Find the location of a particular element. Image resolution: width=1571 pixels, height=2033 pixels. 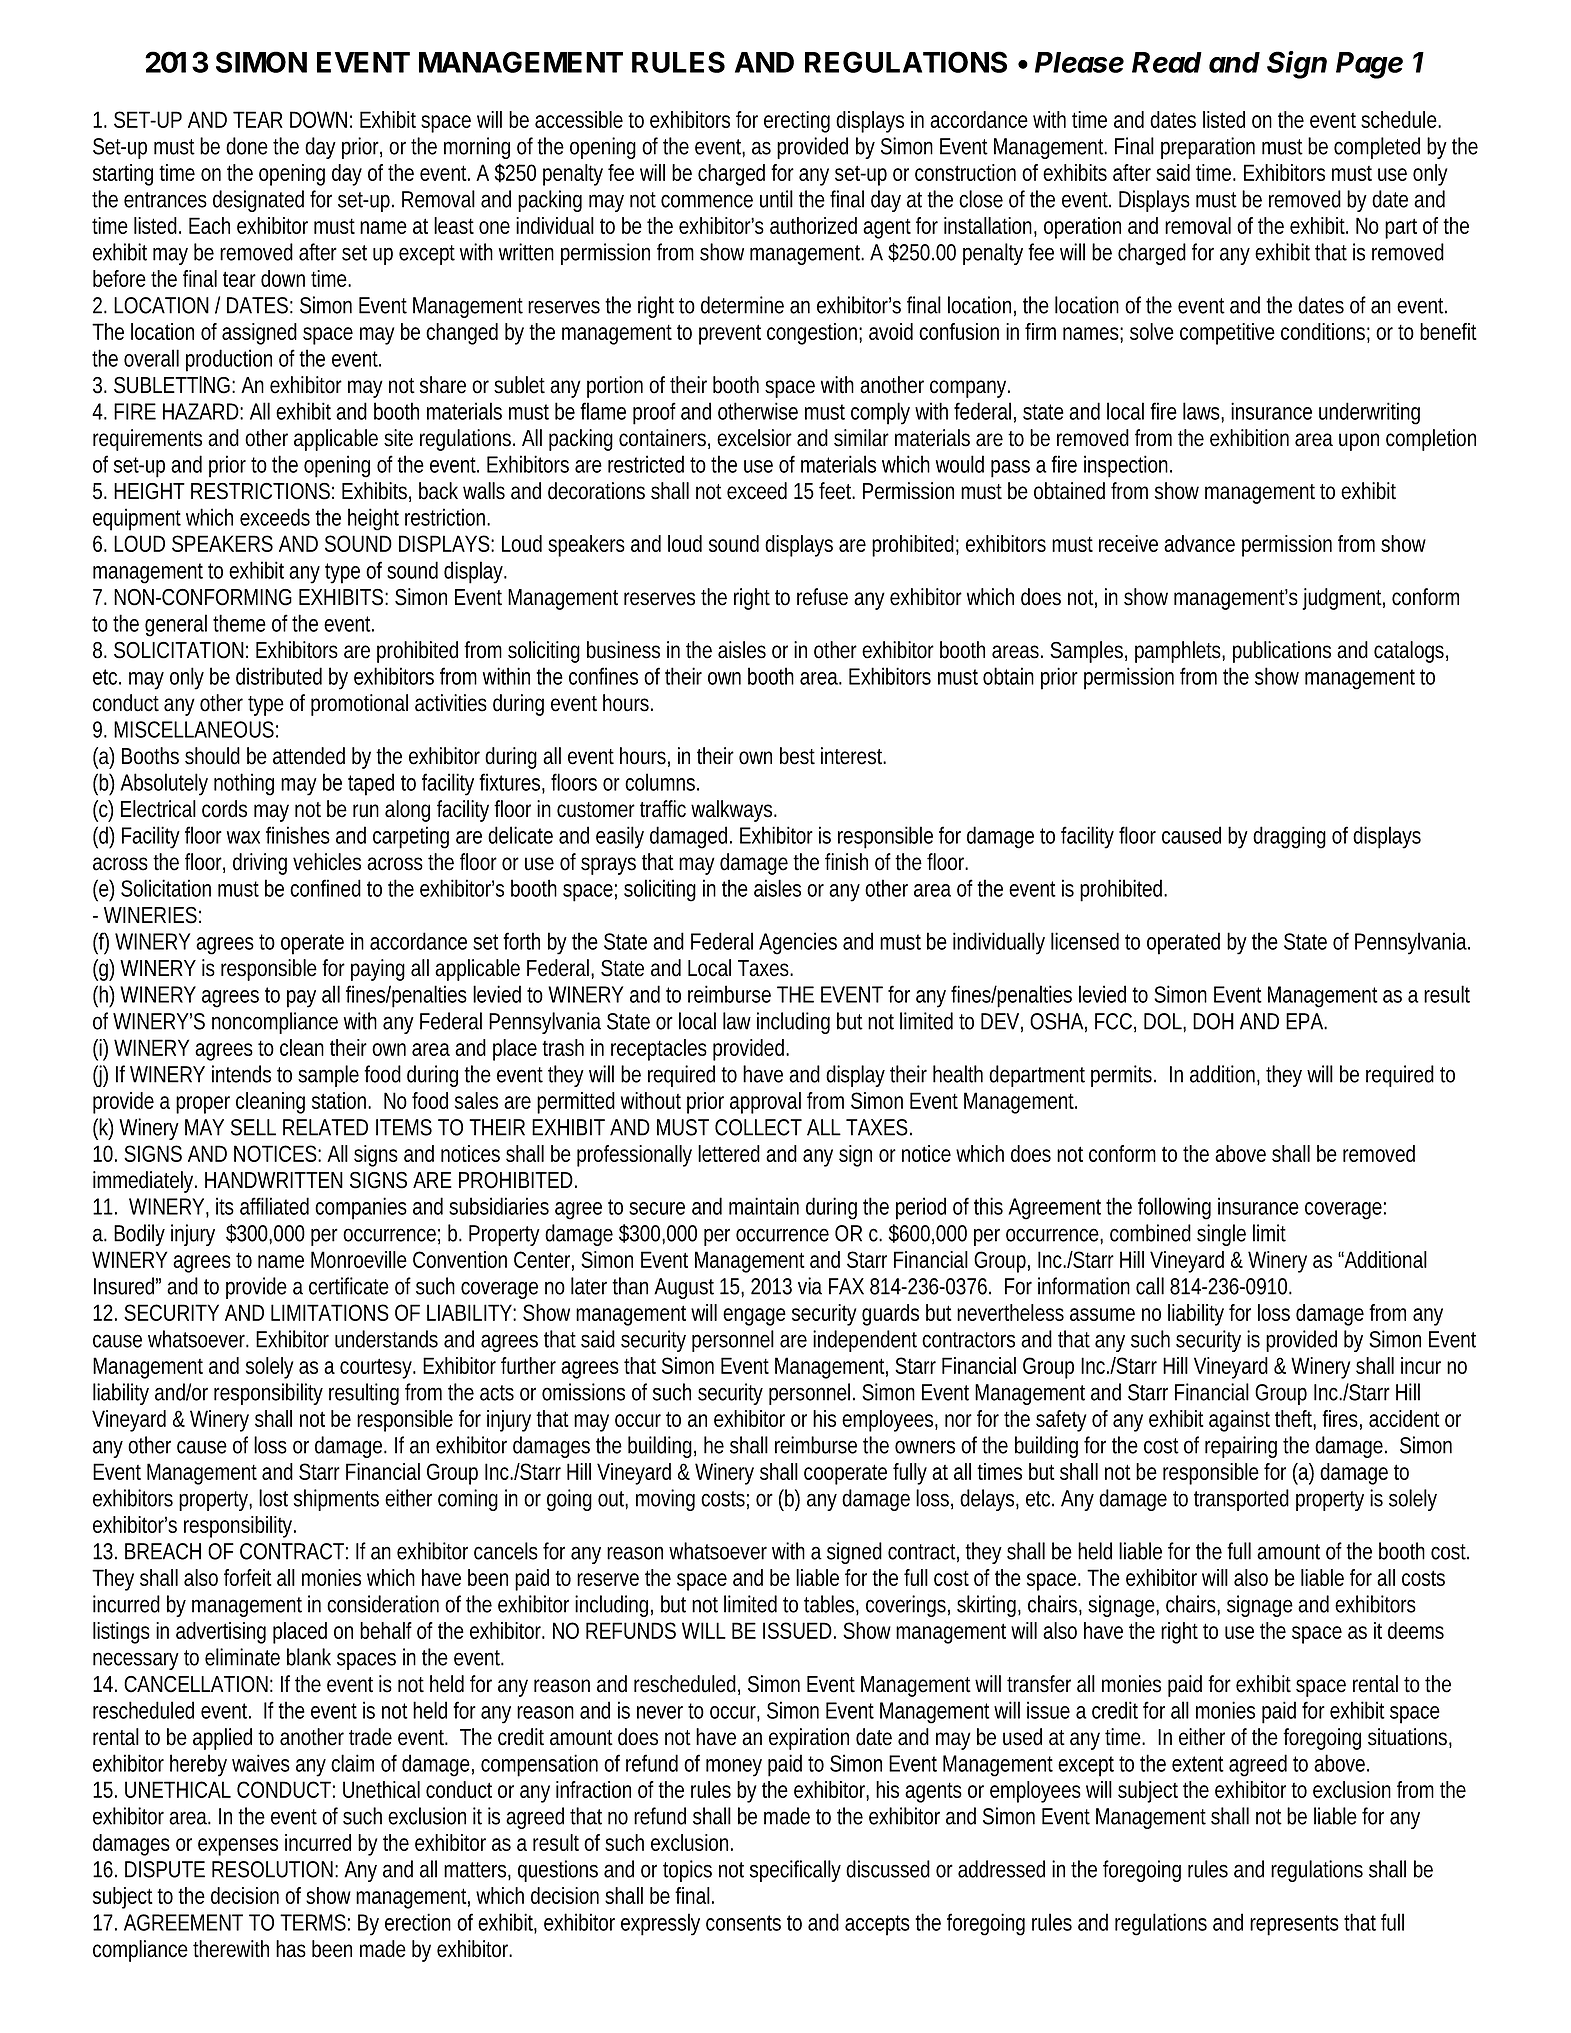

judgment is located at coordinates (1343, 599).
